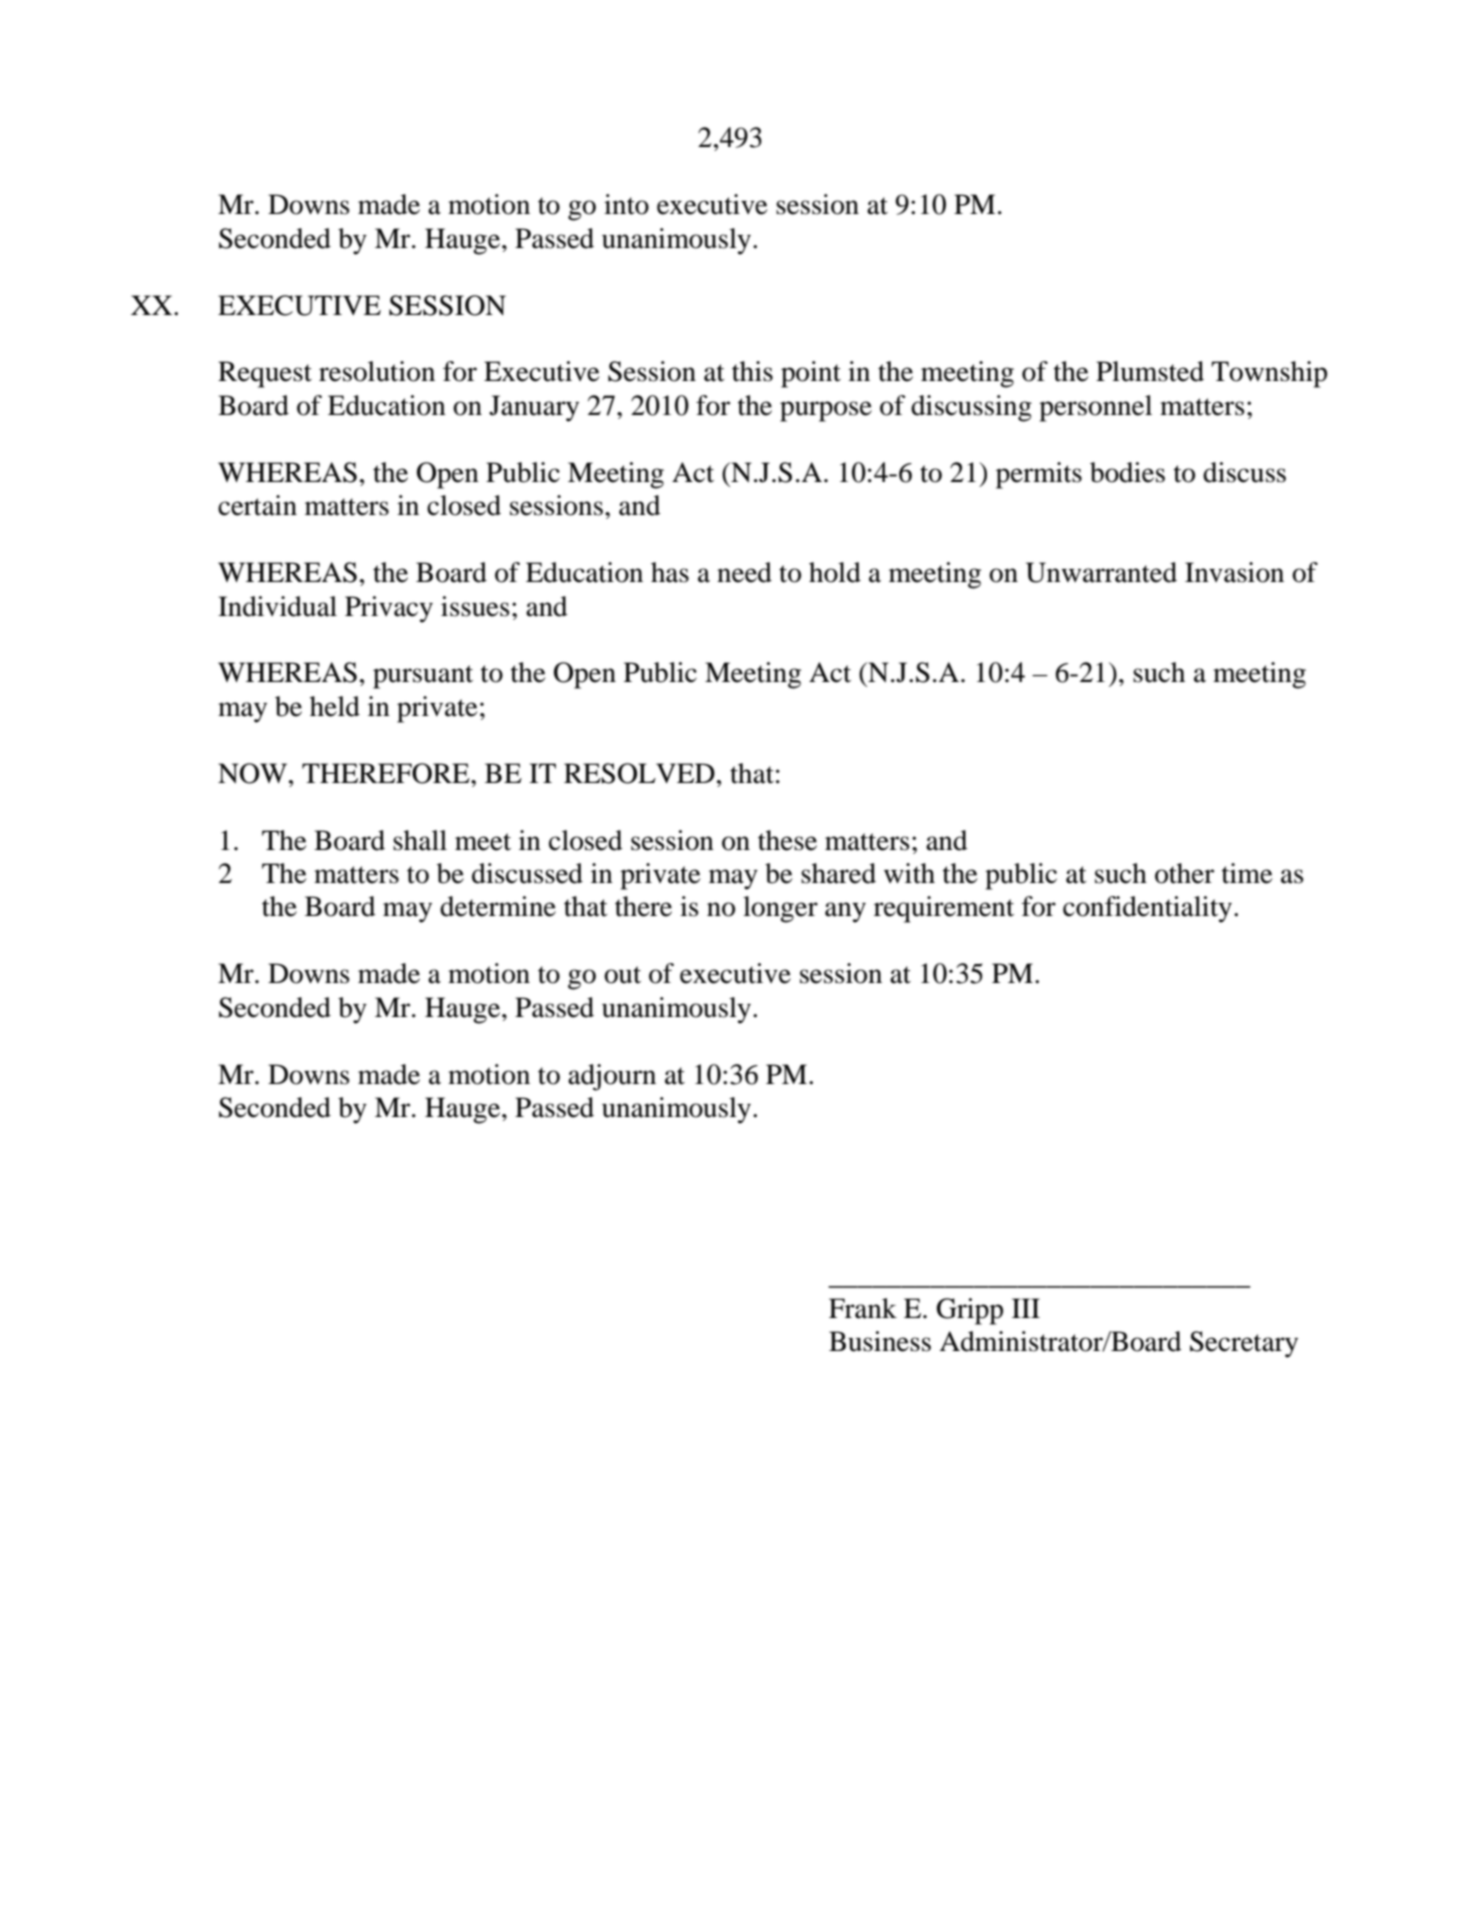 This document has width=1483, height=1919. Describe the element at coordinates (1184, 873) in the document. I see `other` at that location.
